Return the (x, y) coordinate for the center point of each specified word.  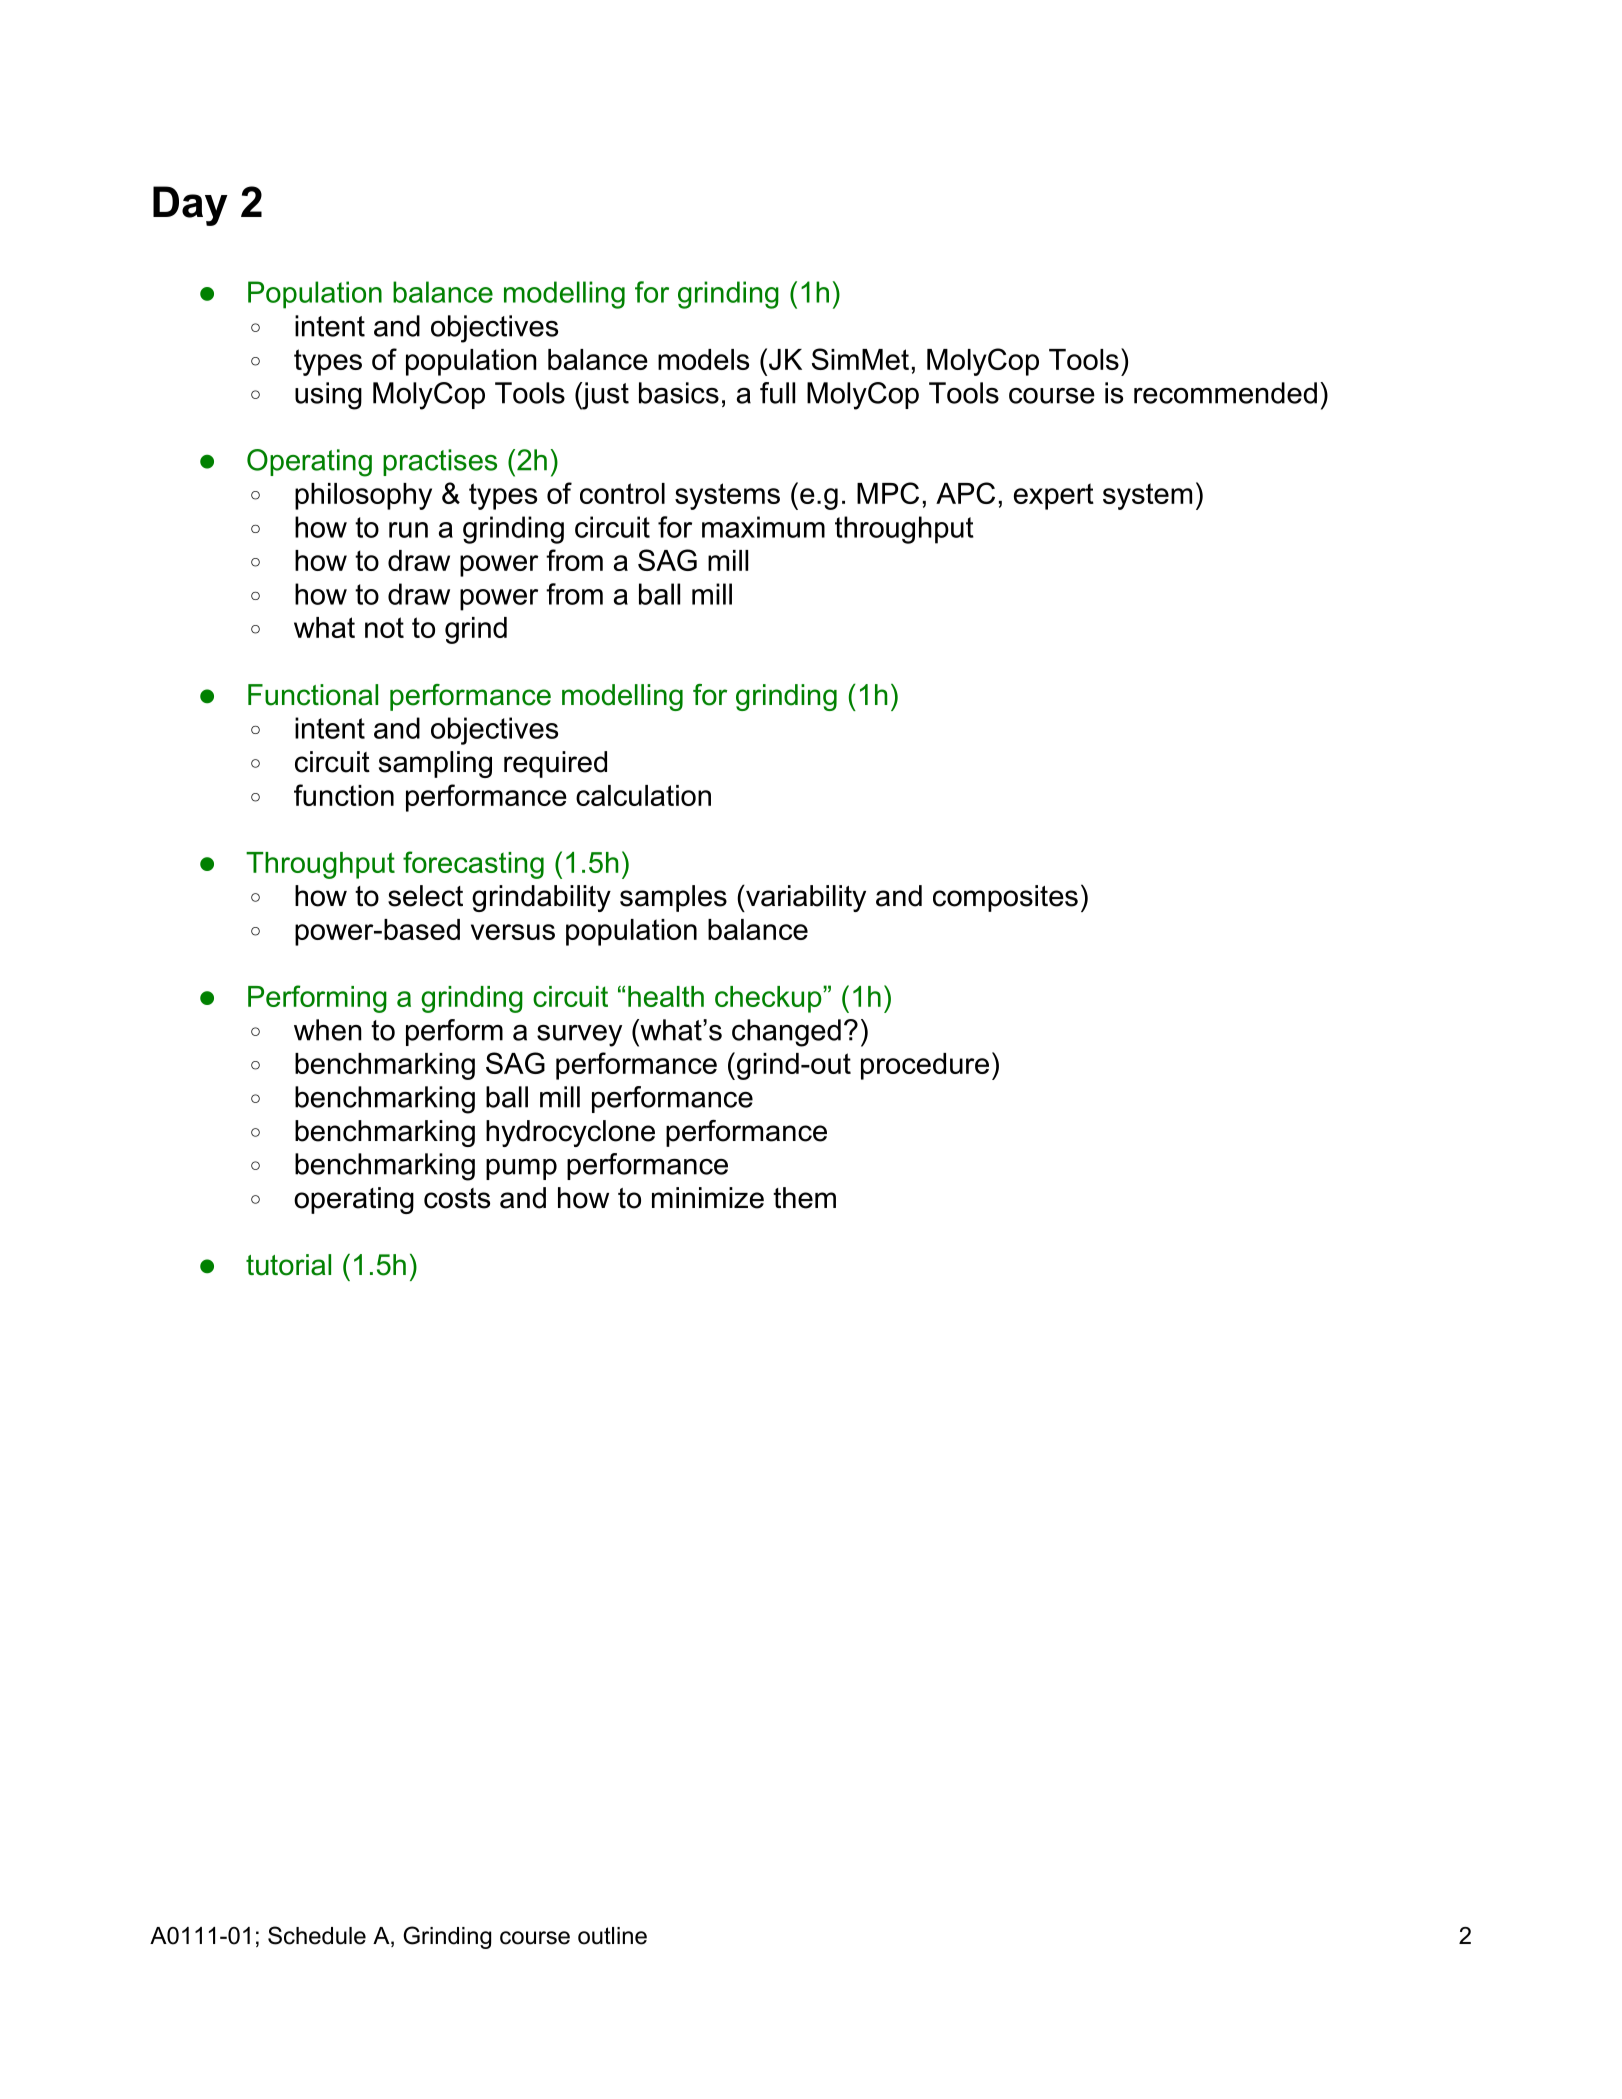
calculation (643, 795)
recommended (1225, 393)
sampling (435, 764)
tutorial (288, 1265)
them (804, 1198)
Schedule (317, 1935)
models (703, 359)
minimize (708, 1198)
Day (190, 206)
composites (1005, 898)
